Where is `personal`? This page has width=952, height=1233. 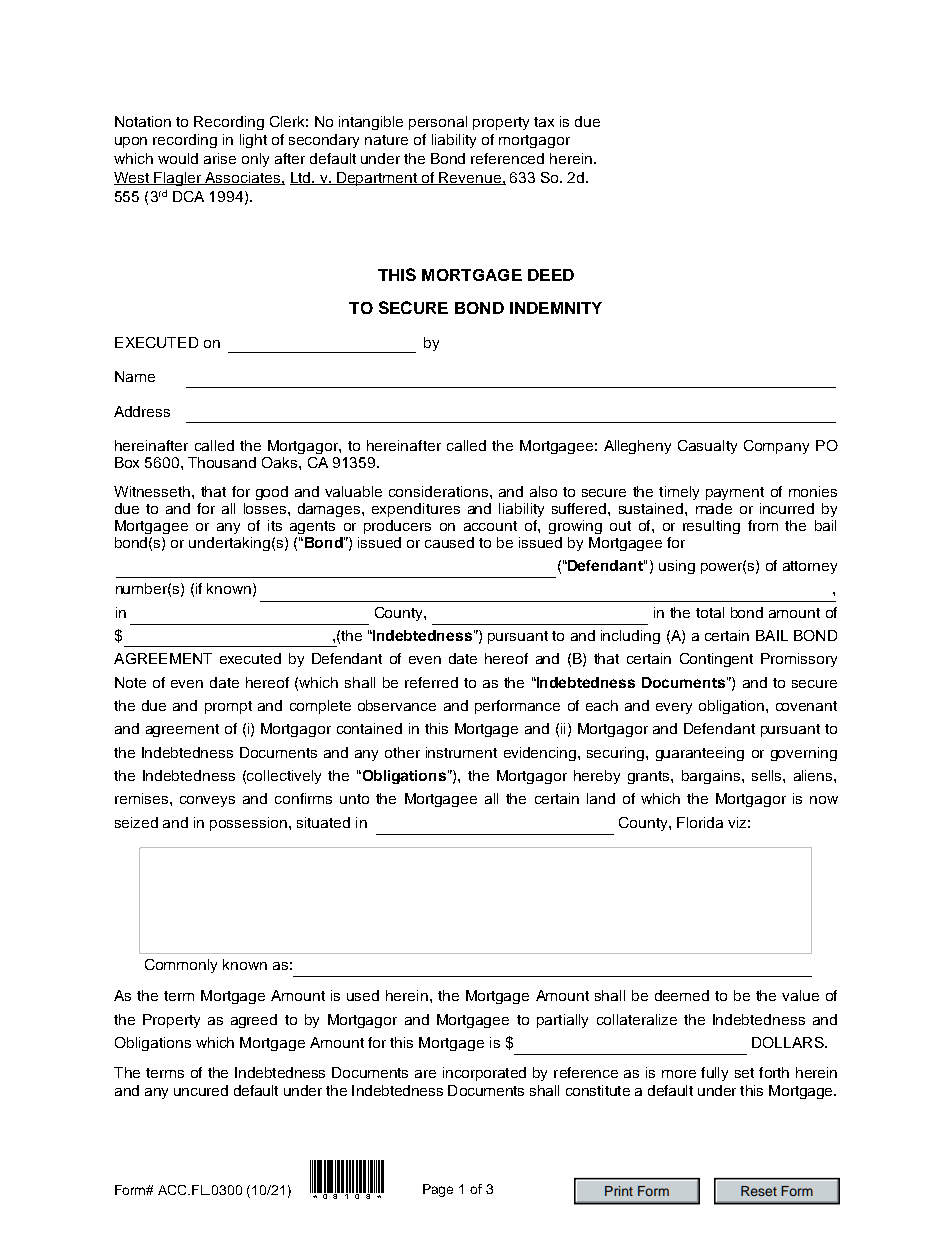 personal is located at coordinates (438, 123).
